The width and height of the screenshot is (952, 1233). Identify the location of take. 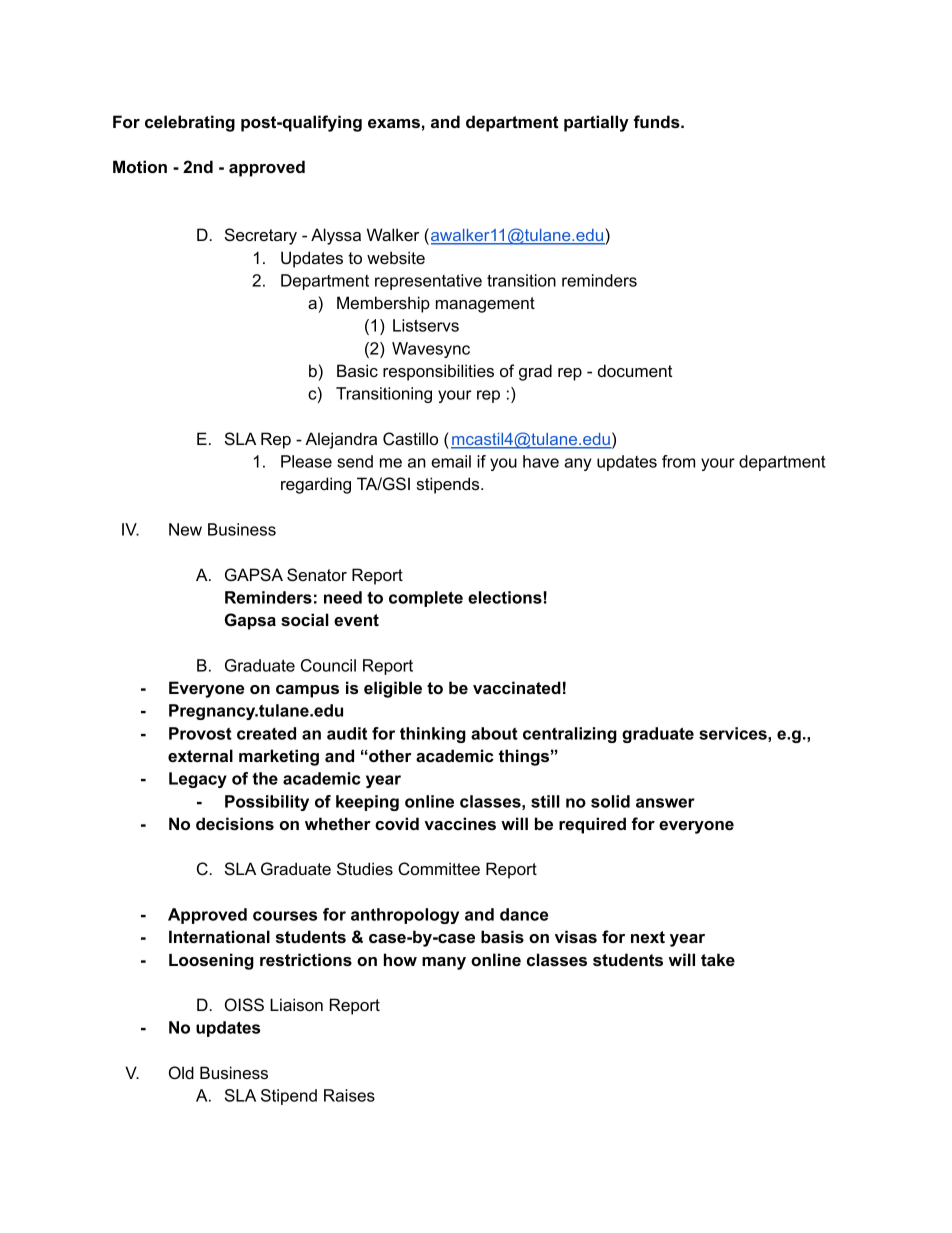
(718, 959).
